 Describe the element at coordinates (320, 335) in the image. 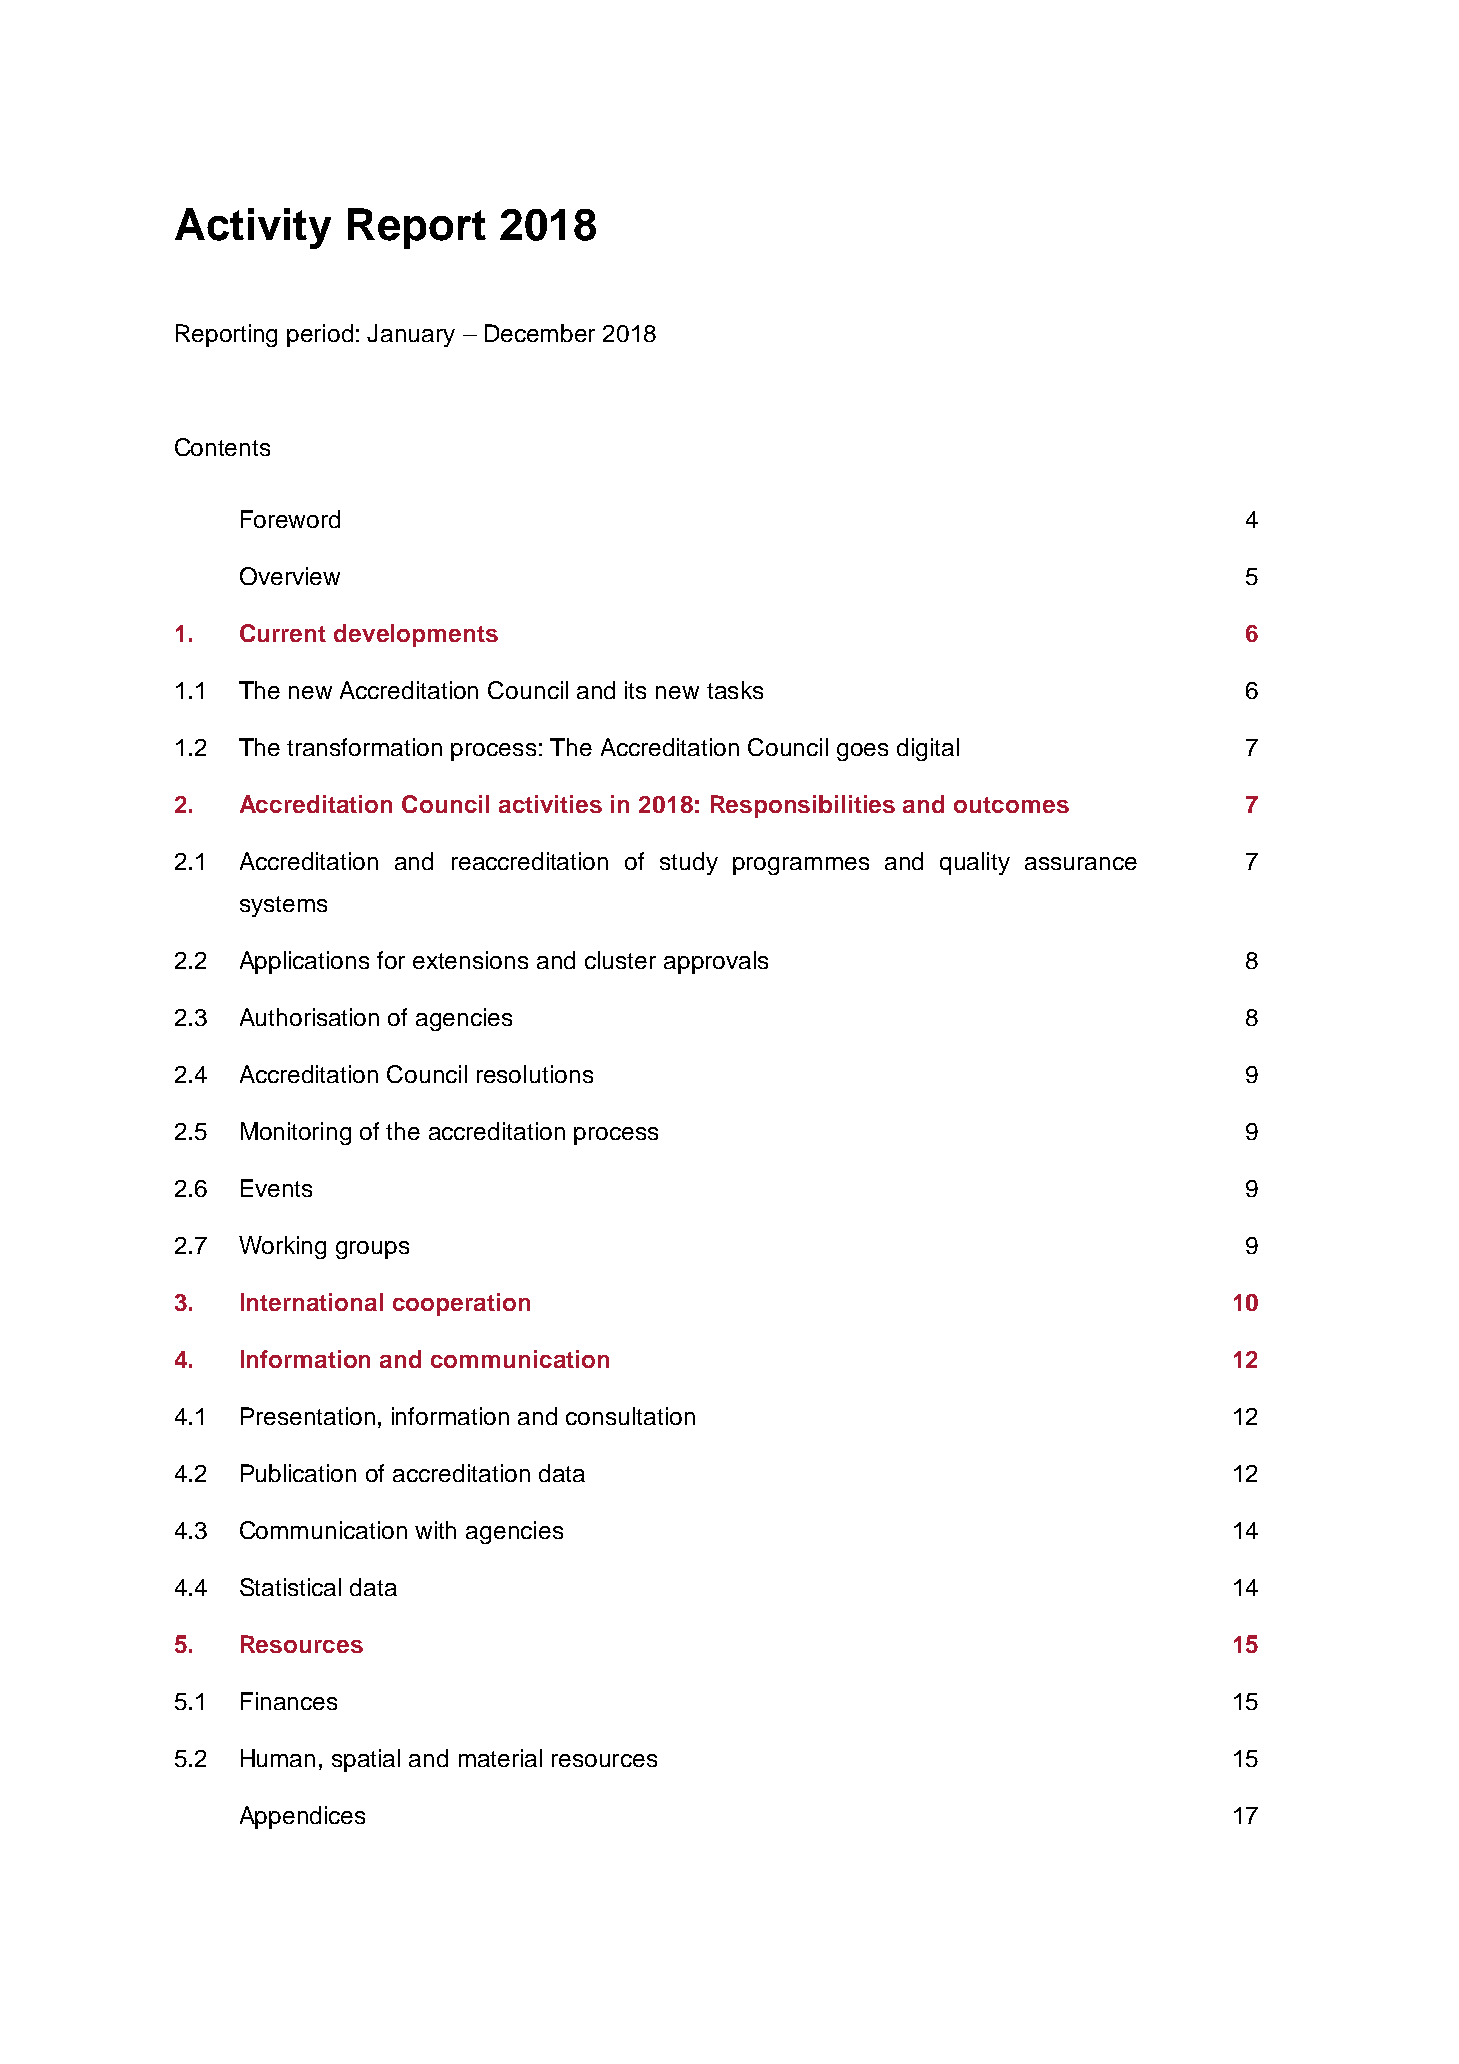

I see `period` at that location.
